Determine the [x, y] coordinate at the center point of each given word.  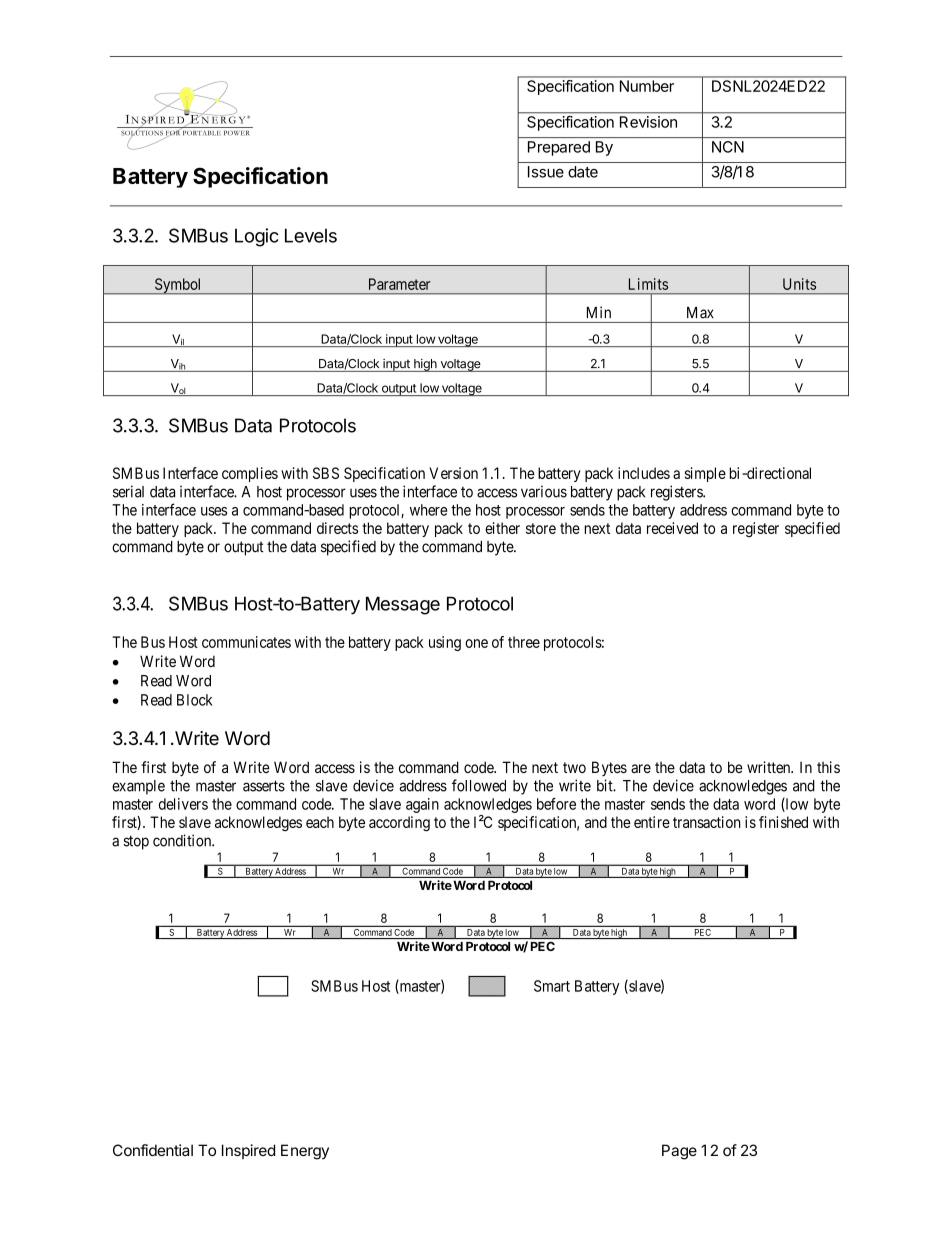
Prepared [559, 148]
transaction [707, 822]
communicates [246, 642]
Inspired [248, 1151]
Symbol [178, 286]
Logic [257, 237]
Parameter [399, 284]
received [672, 528]
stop [136, 842]
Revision [648, 122]
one [476, 643]
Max [700, 313]
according [399, 823]
